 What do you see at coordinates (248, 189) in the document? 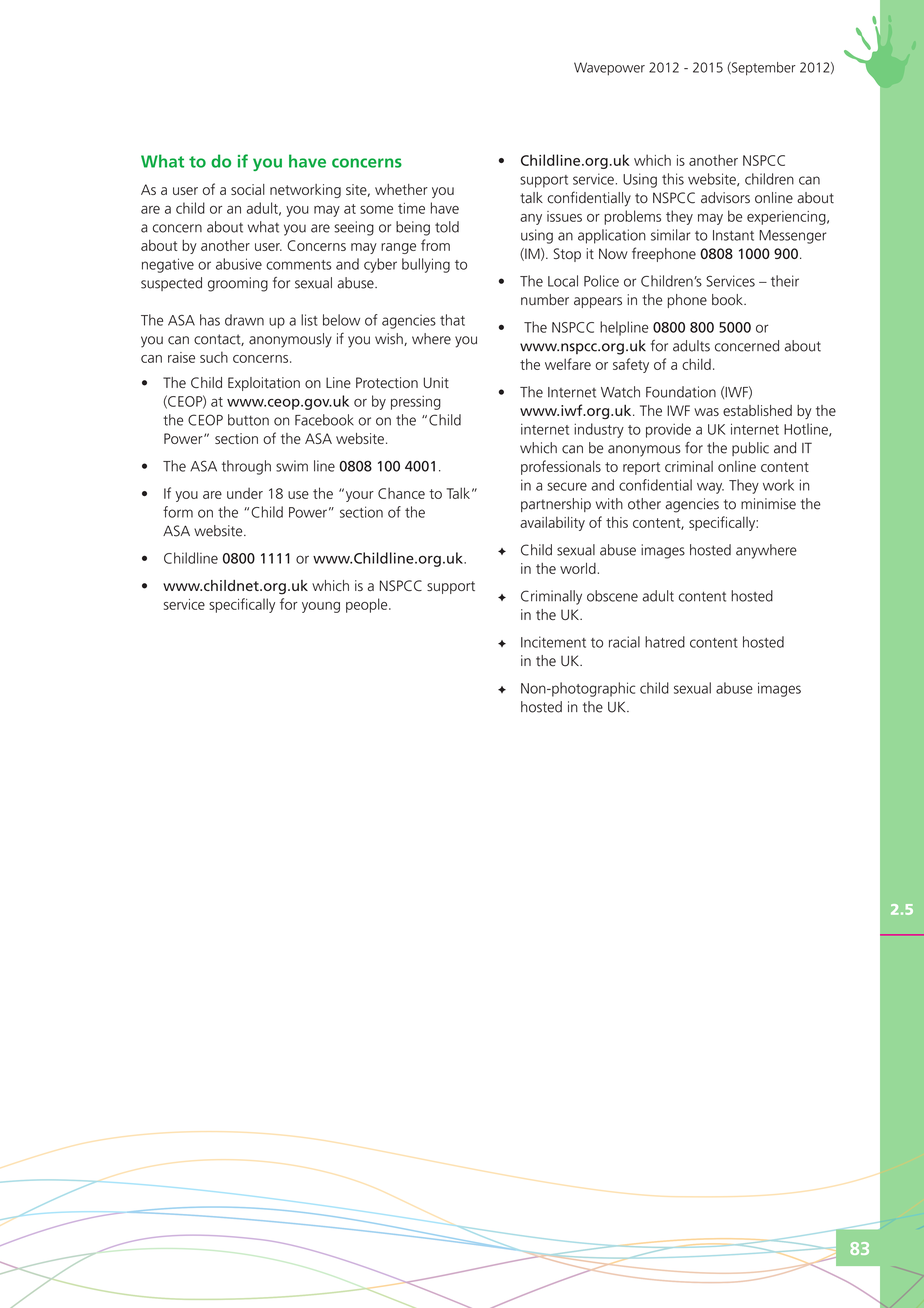
I see `social` at bounding box center [248, 189].
